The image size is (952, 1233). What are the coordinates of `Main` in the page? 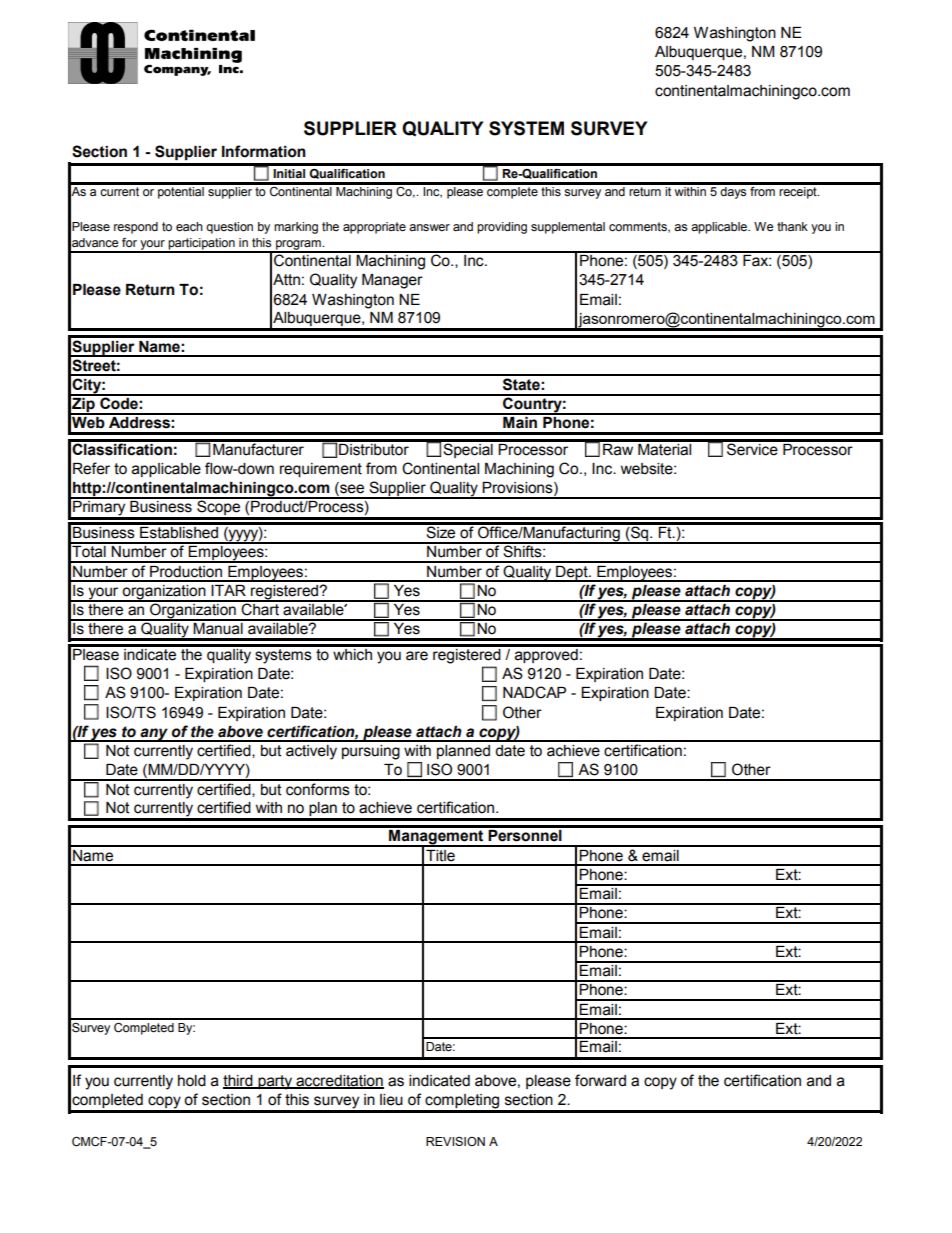 It's located at (520, 421).
